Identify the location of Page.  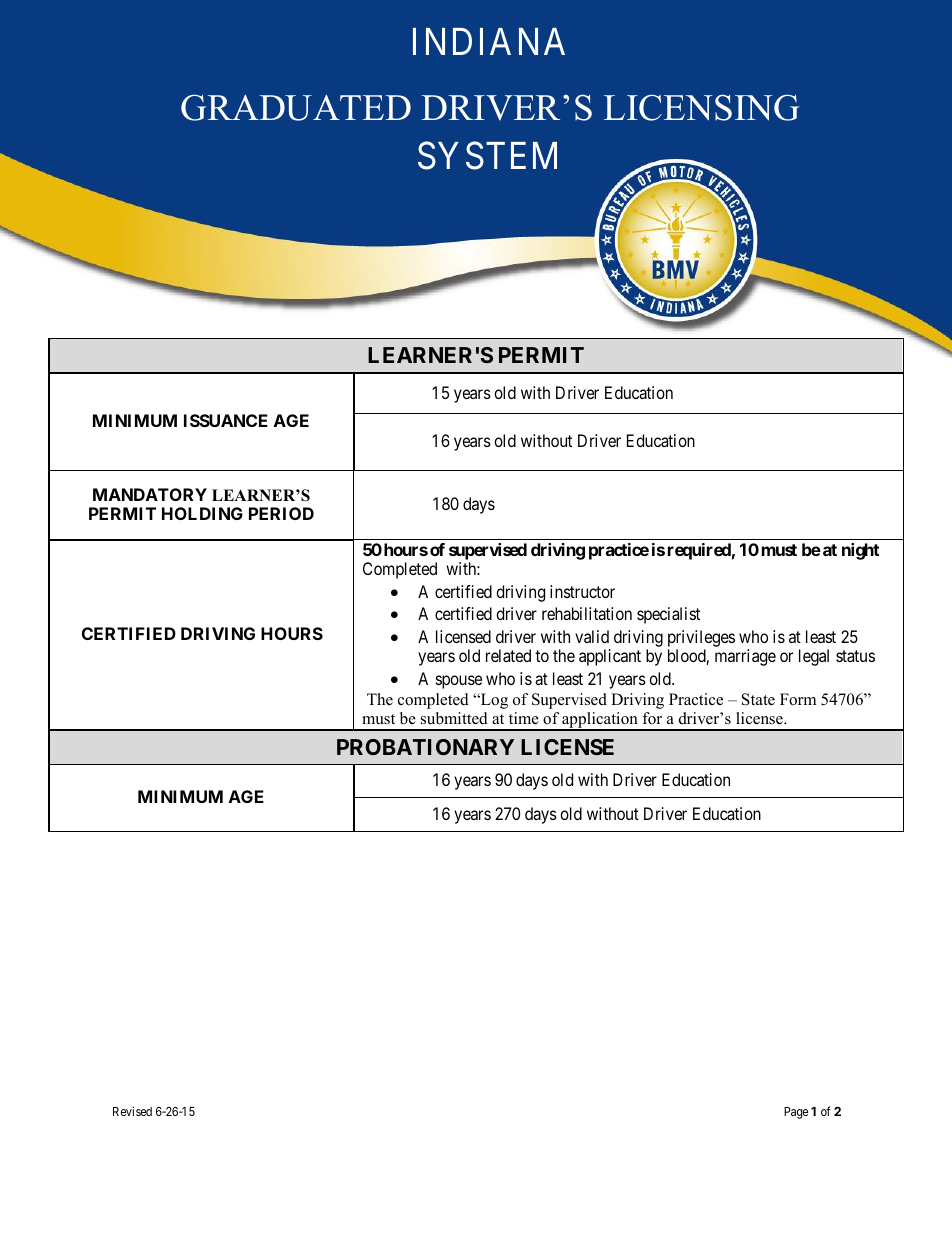
(796, 1113).
